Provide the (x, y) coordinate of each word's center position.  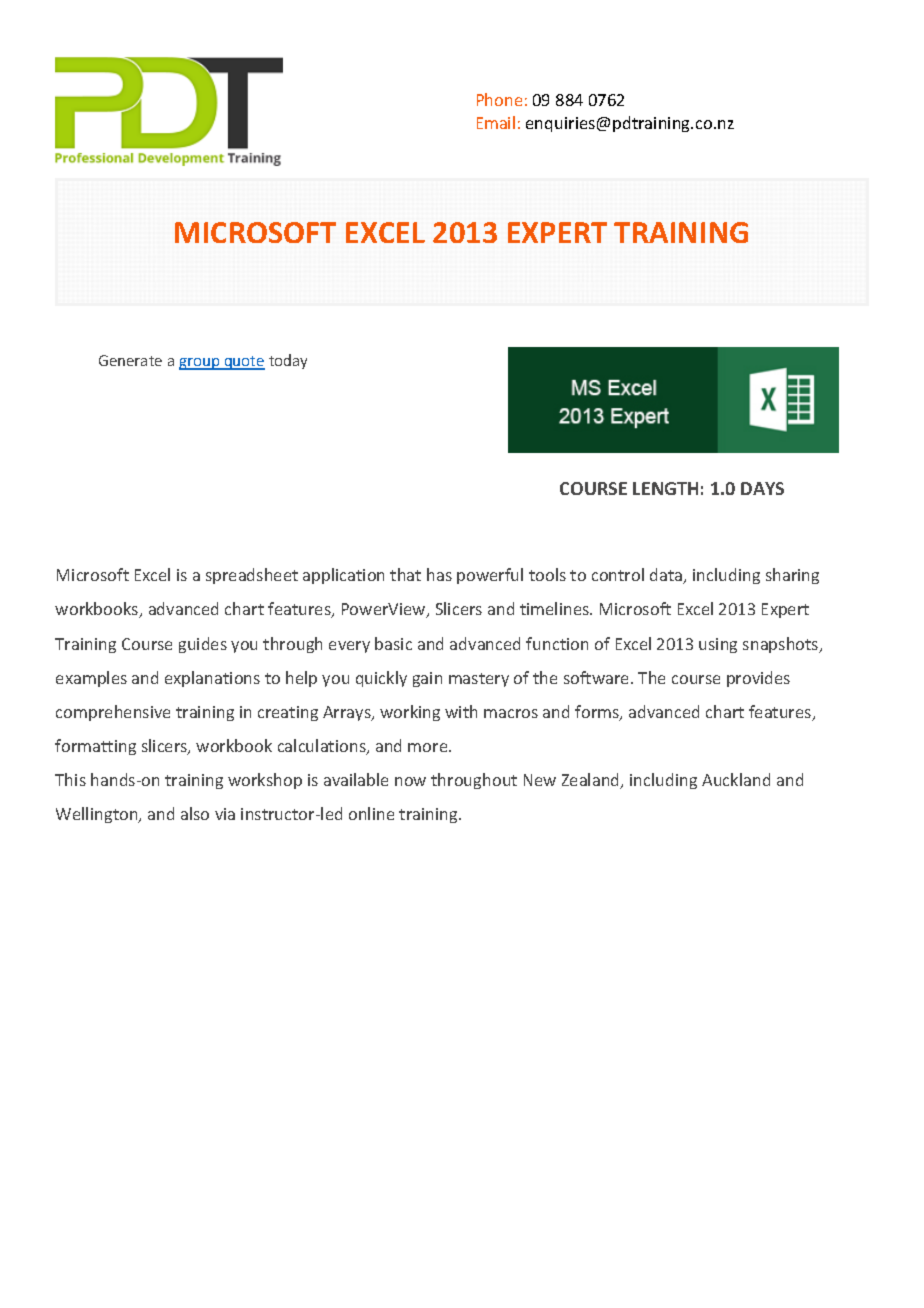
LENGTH (665, 488)
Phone (499, 99)
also (195, 813)
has (439, 574)
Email (496, 122)
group (200, 364)
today (288, 361)
